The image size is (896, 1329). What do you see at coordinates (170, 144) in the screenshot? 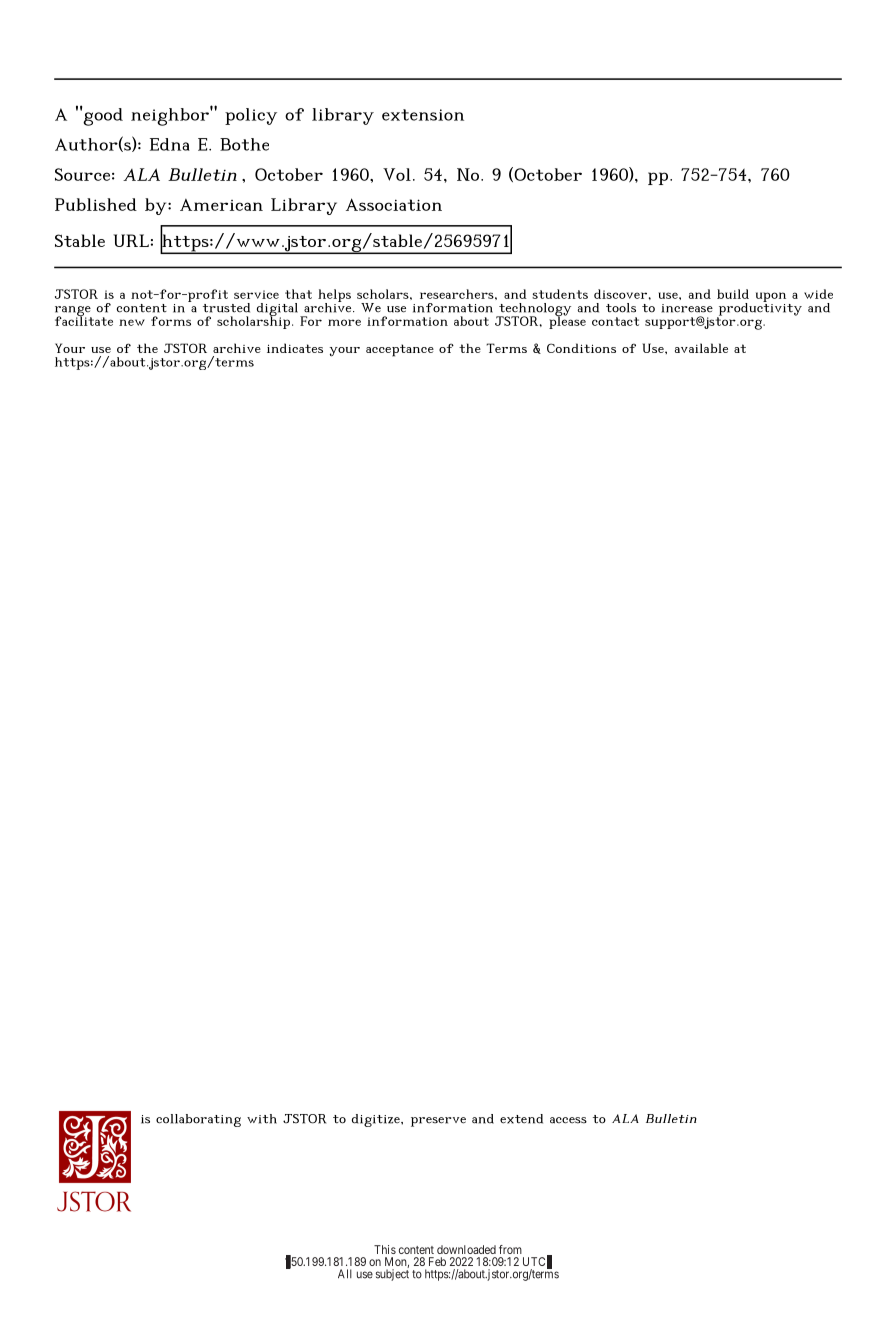
I see `Edna` at bounding box center [170, 144].
